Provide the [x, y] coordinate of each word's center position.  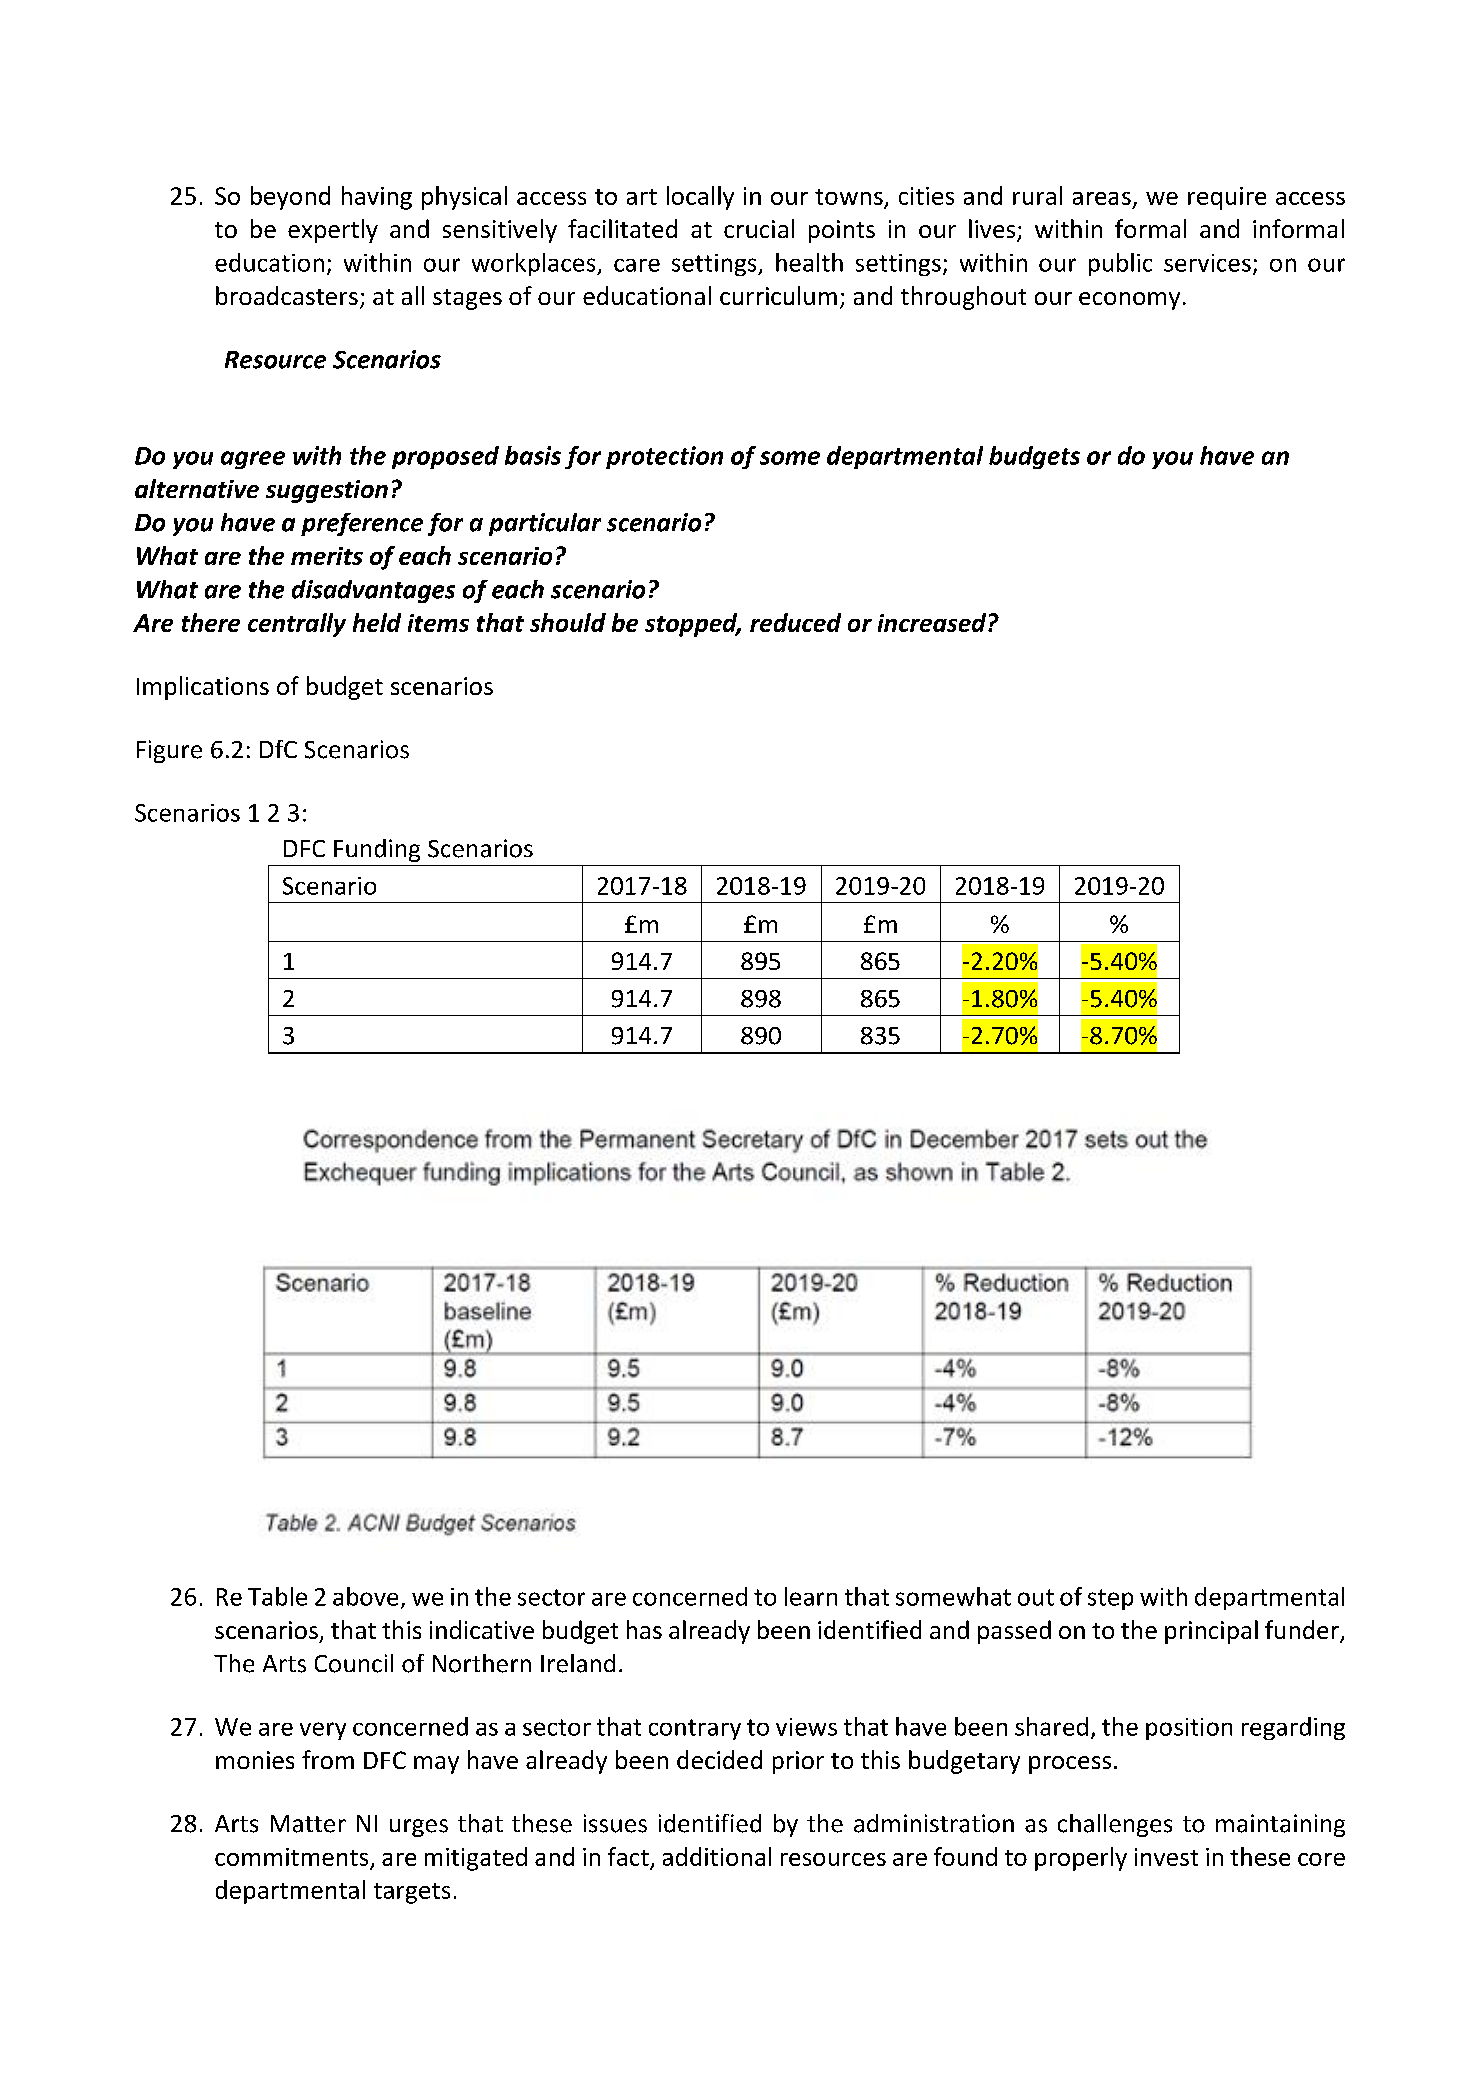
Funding [377, 850]
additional [717, 1856]
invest [1166, 1857]
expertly [333, 231]
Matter [308, 1824]
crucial [759, 228]
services [1207, 263]
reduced [795, 622]
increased [933, 622]
